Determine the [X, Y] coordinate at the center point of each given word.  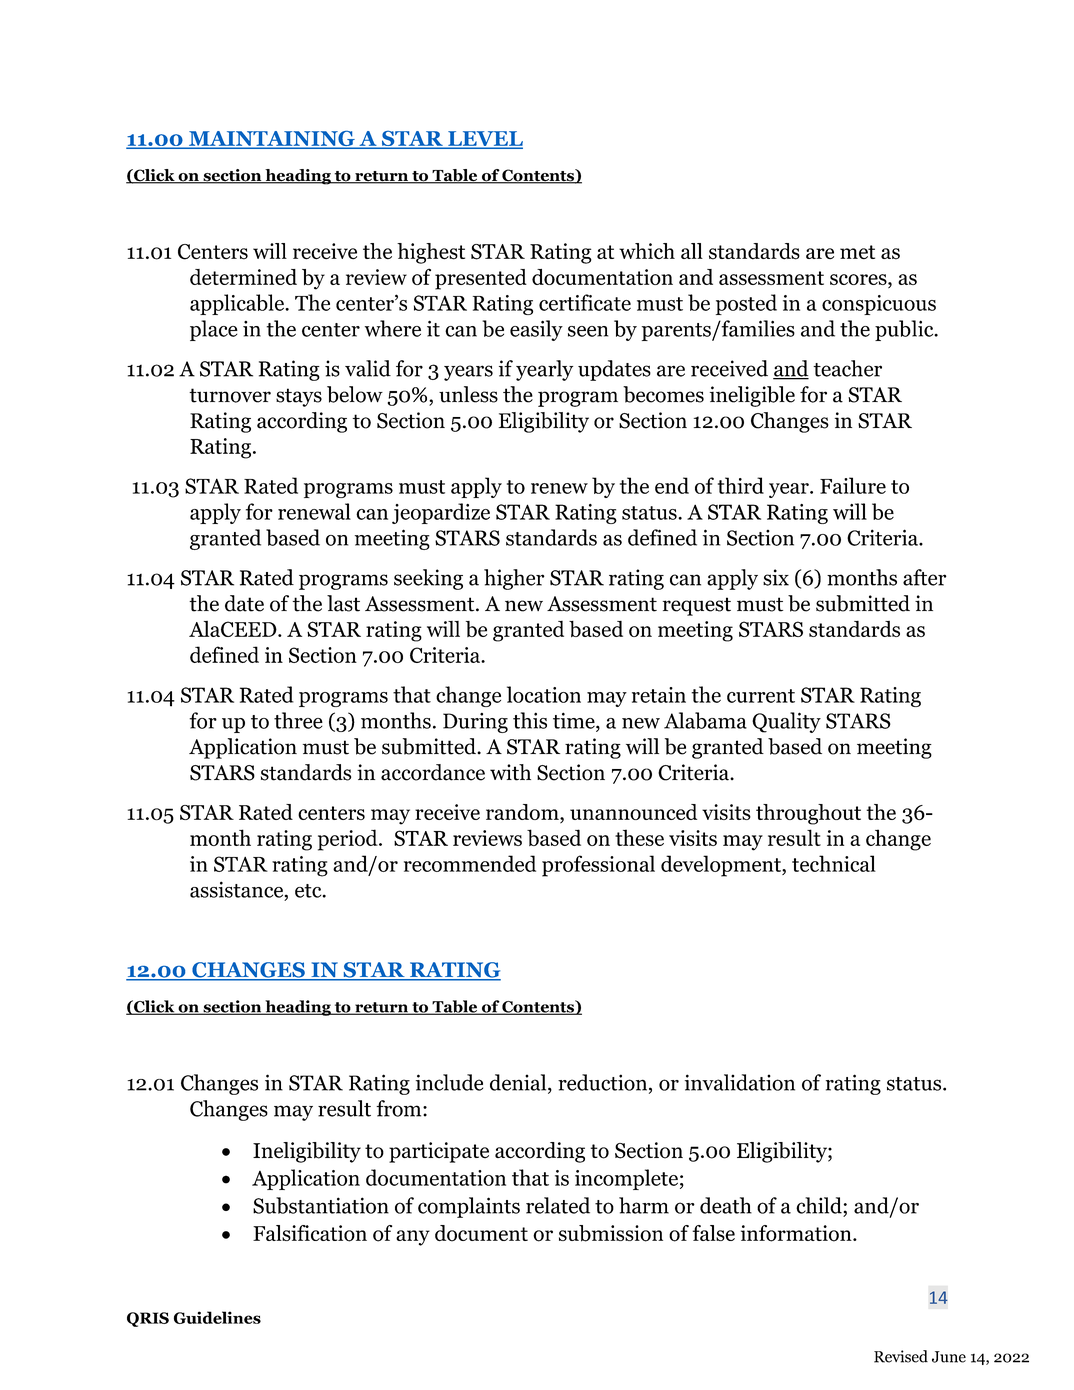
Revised [901, 1356]
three [298, 720]
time [575, 721]
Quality [786, 722]
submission [611, 1233]
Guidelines [217, 1317]
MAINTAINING [272, 139]
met [857, 252]
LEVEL [484, 139]
